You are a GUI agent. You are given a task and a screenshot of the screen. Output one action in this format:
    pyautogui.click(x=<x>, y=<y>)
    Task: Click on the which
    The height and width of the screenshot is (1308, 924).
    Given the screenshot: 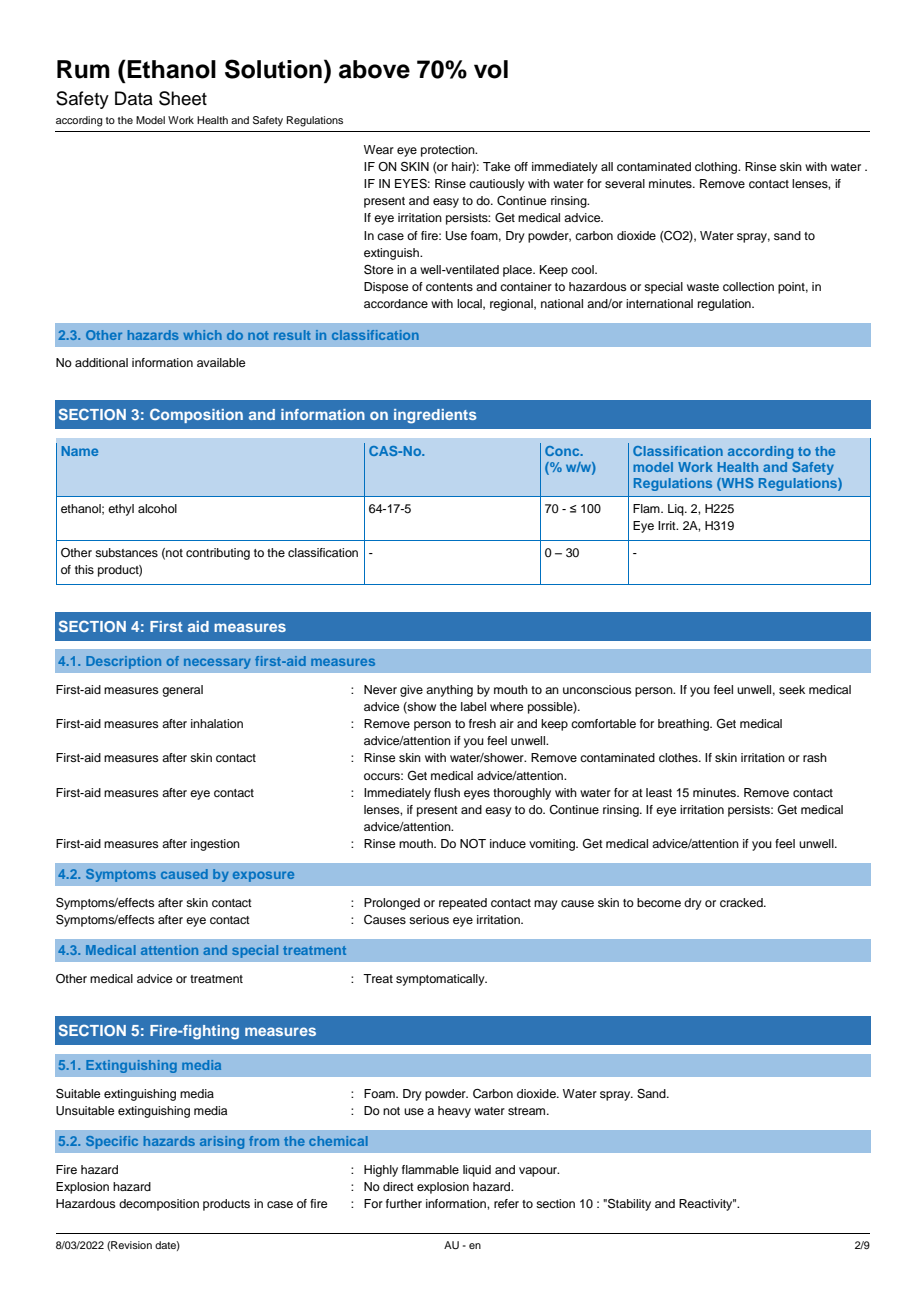 What is the action you would take?
    pyautogui.click(x=202, y=335)
